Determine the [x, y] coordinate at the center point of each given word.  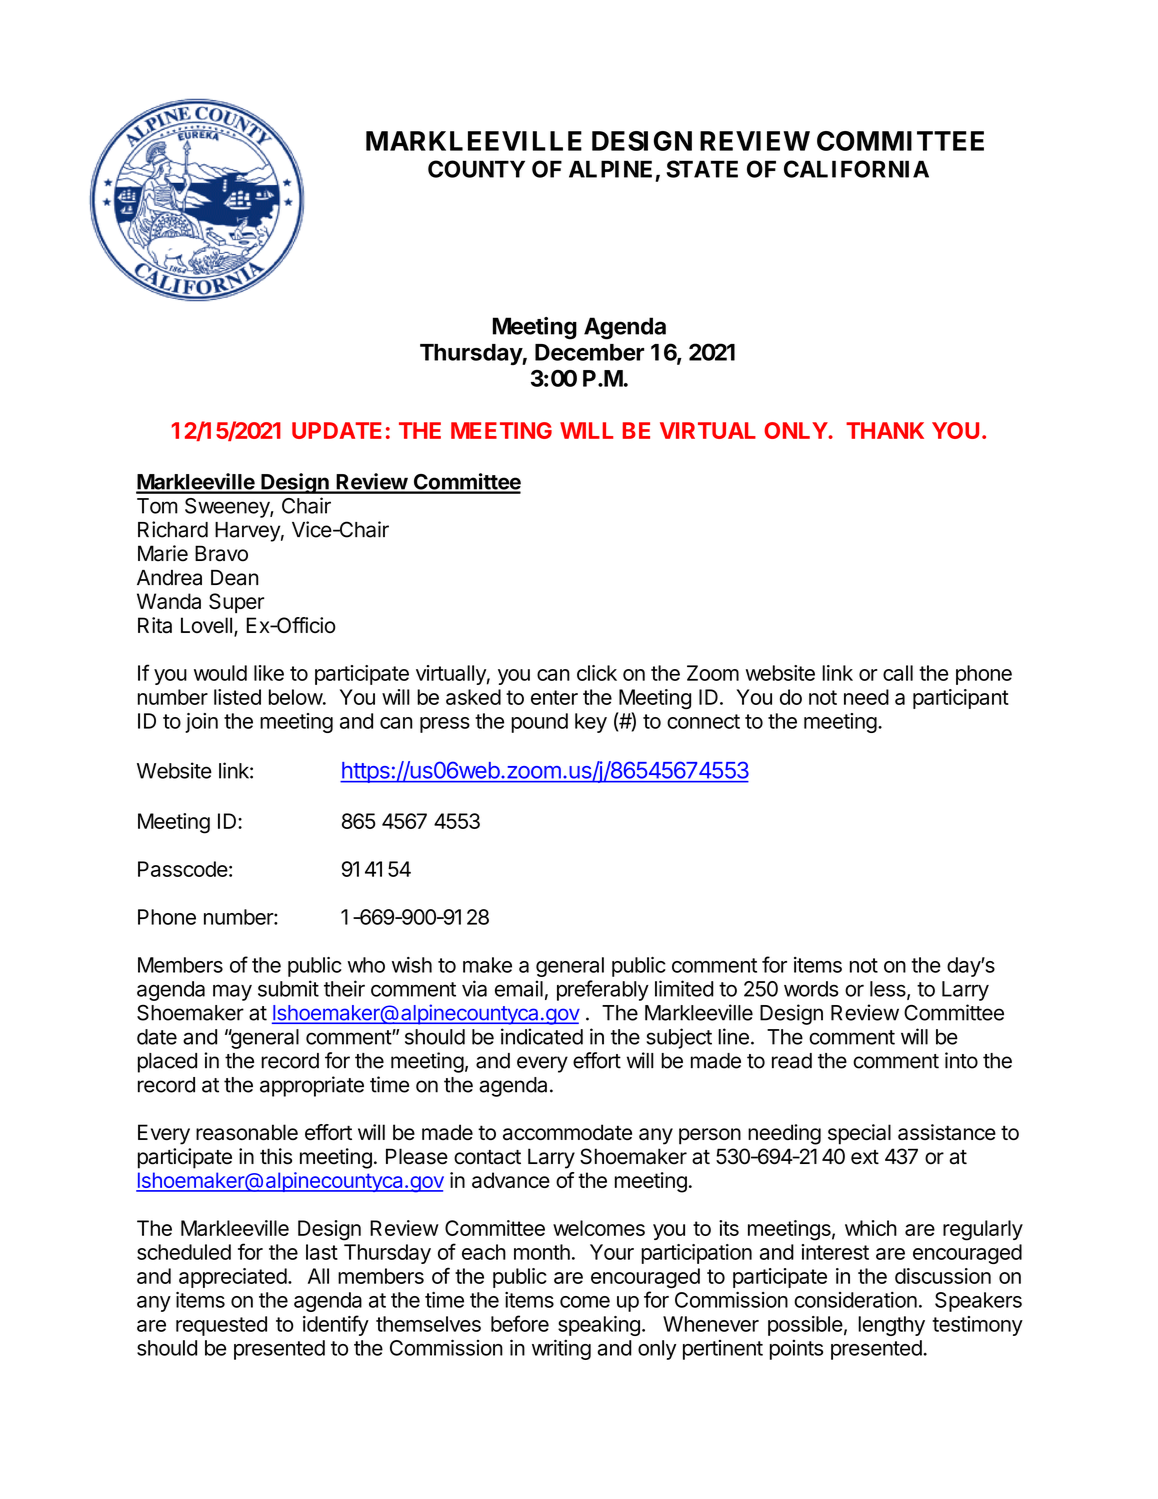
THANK [885, 430]
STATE [702, 169]
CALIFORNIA [856, 169]
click [597, 673]
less [889, 990]
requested [221, 1326]
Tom [157, 506]
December [589, 352]
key [591, 723]
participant [961, 699]
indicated [542, 1036]
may [232, 992]
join [201, 723]
